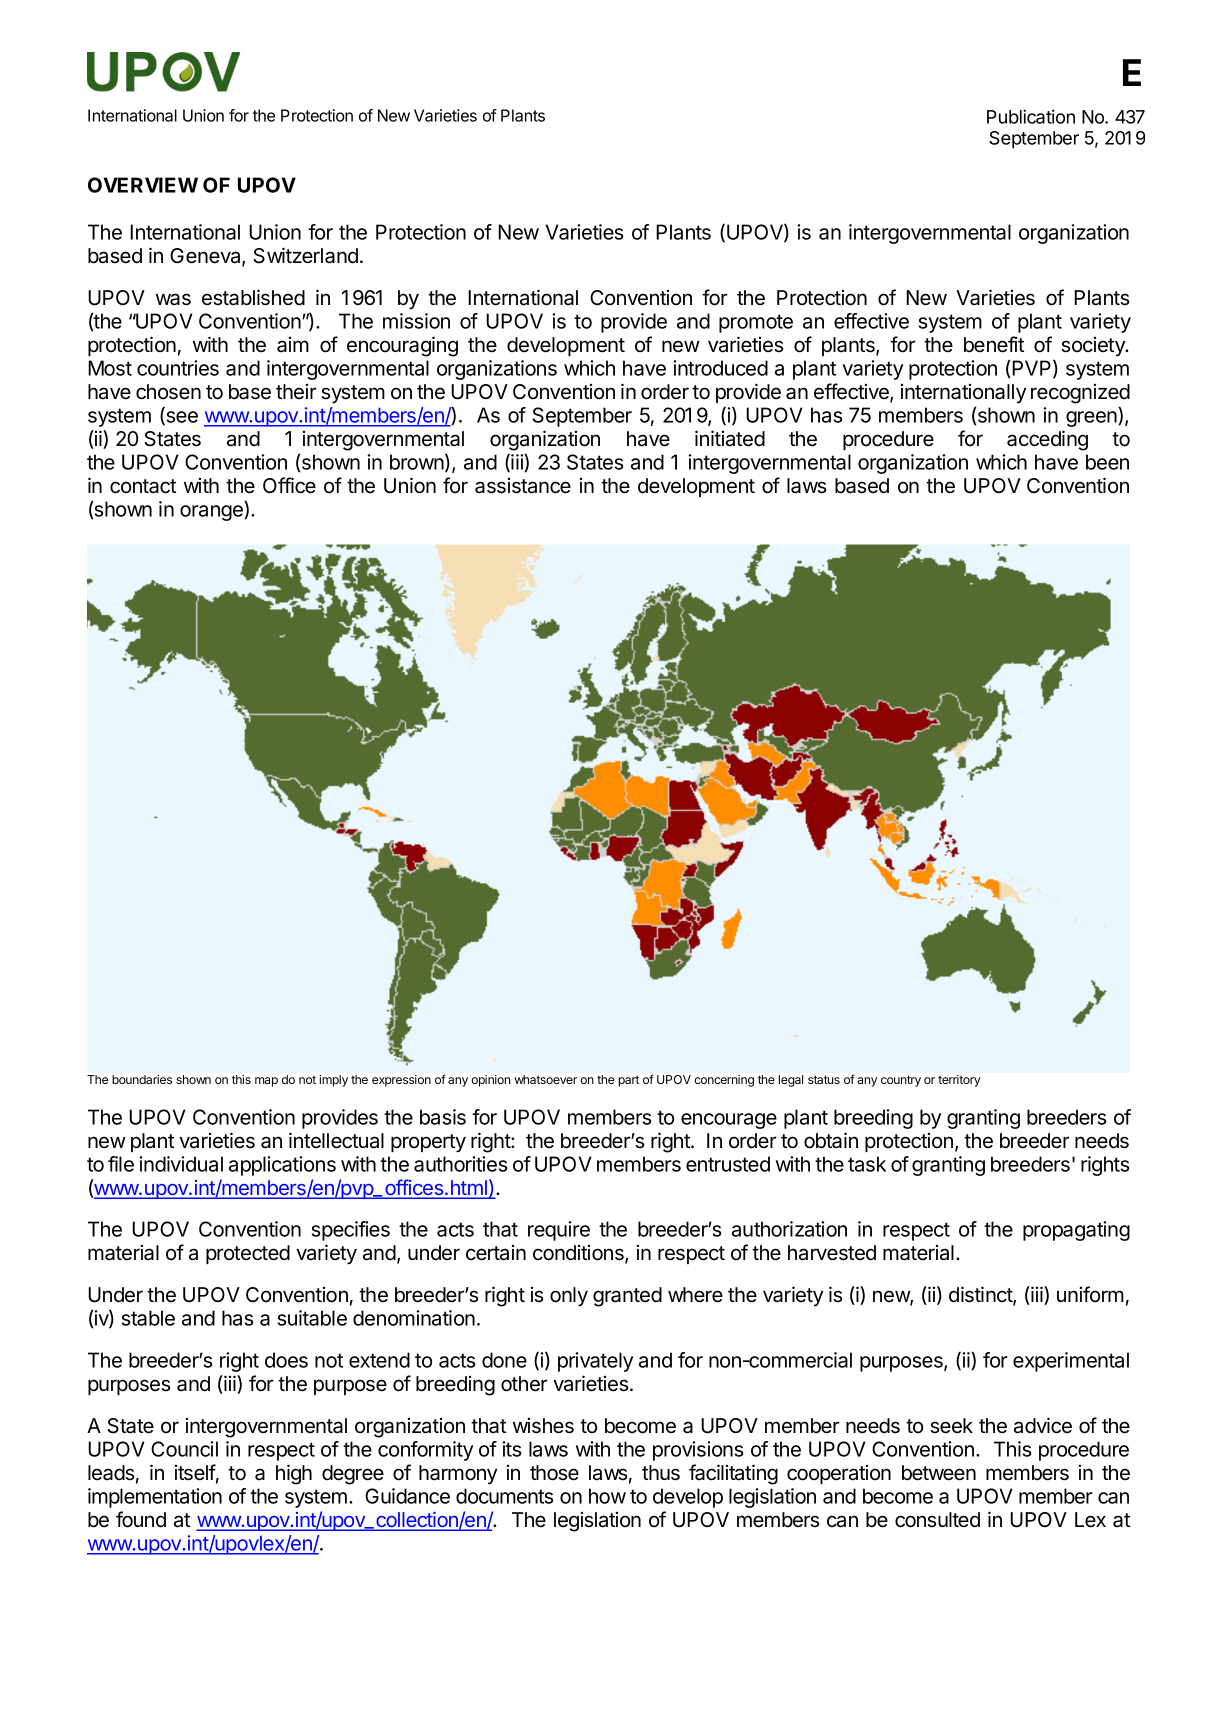  Describe the element at coordinates (959, 1081) in the page. I see `territory` at that location.
